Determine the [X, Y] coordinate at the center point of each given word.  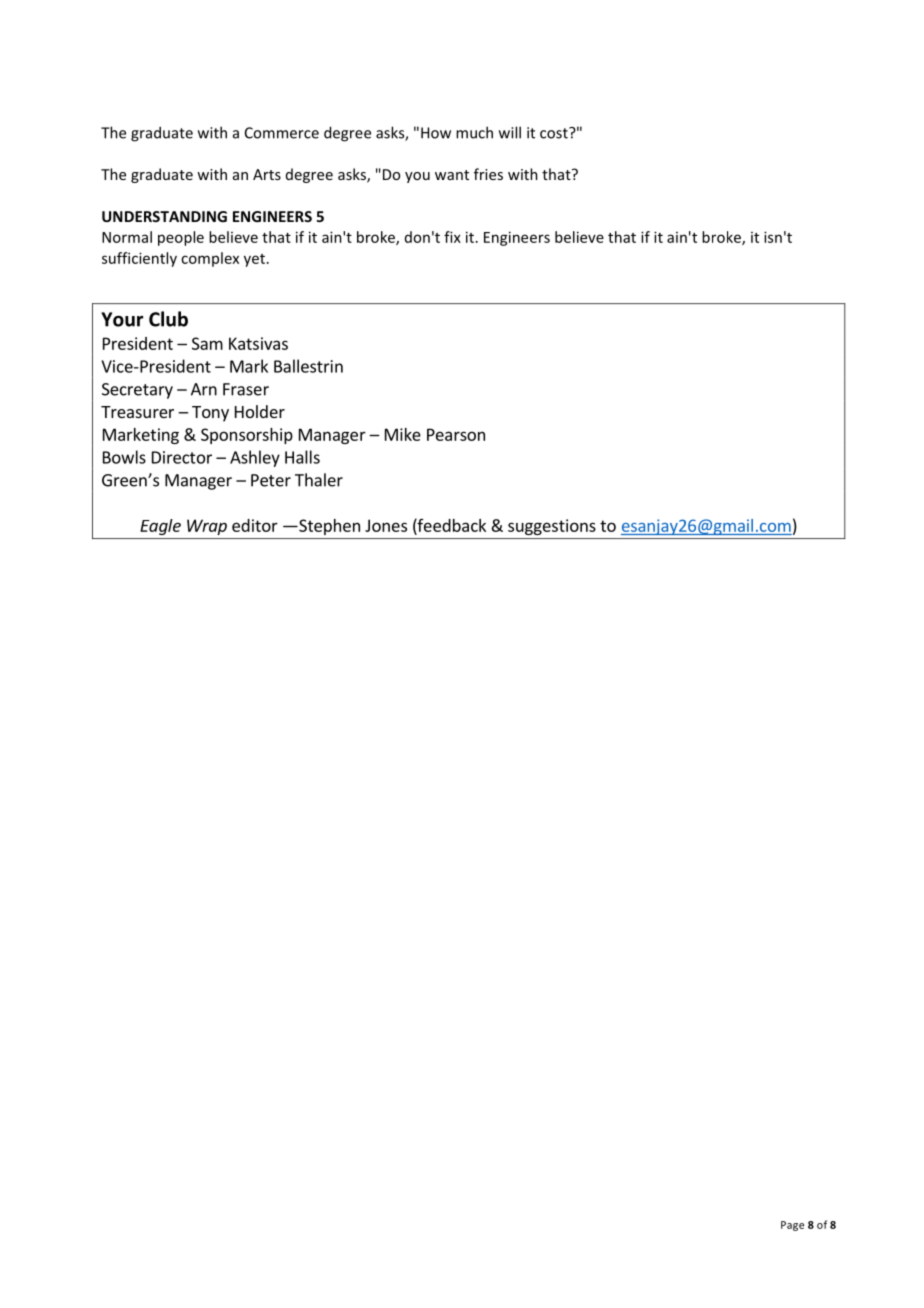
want [452, 175]
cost [555, 133]
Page [792, 1226]
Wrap [207, 527]
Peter [271, 480]
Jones [386, 525]
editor [255, 525]
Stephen [328, 527]
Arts [267, 174]
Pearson [456, 434]
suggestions [552, 527]
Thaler [319, 480]
